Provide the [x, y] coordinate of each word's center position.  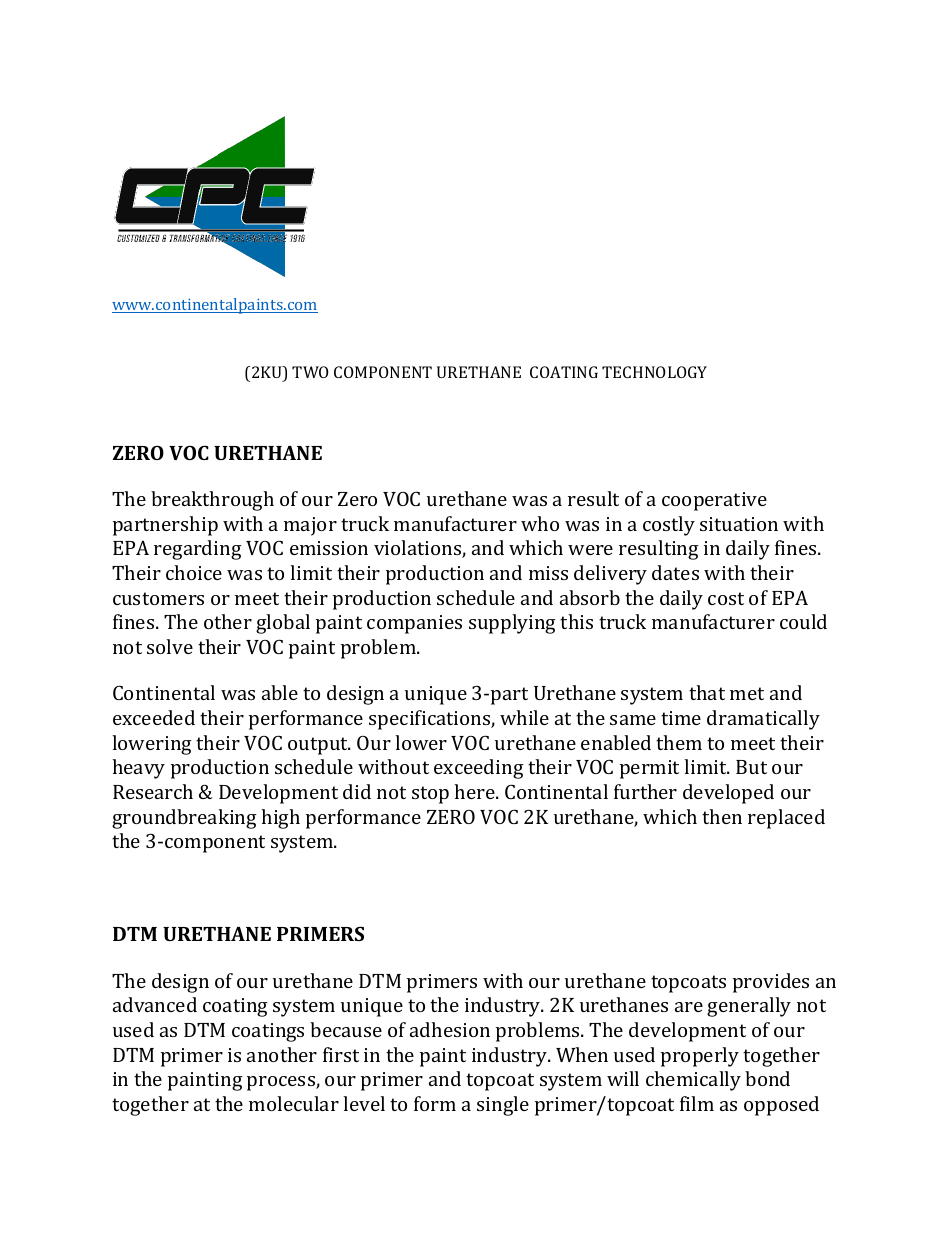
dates [675, 572]
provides [771, 983]
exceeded [154, 717]
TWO [310, 372]
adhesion [450, 1029]
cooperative [714, 501]
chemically [693, 1081]
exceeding [479, 769]
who [540, 523]
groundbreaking [184, 819]
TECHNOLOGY [654, 372]
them [679, 742]
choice [194, 572]
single [503, 1106]
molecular [294, 1103]
